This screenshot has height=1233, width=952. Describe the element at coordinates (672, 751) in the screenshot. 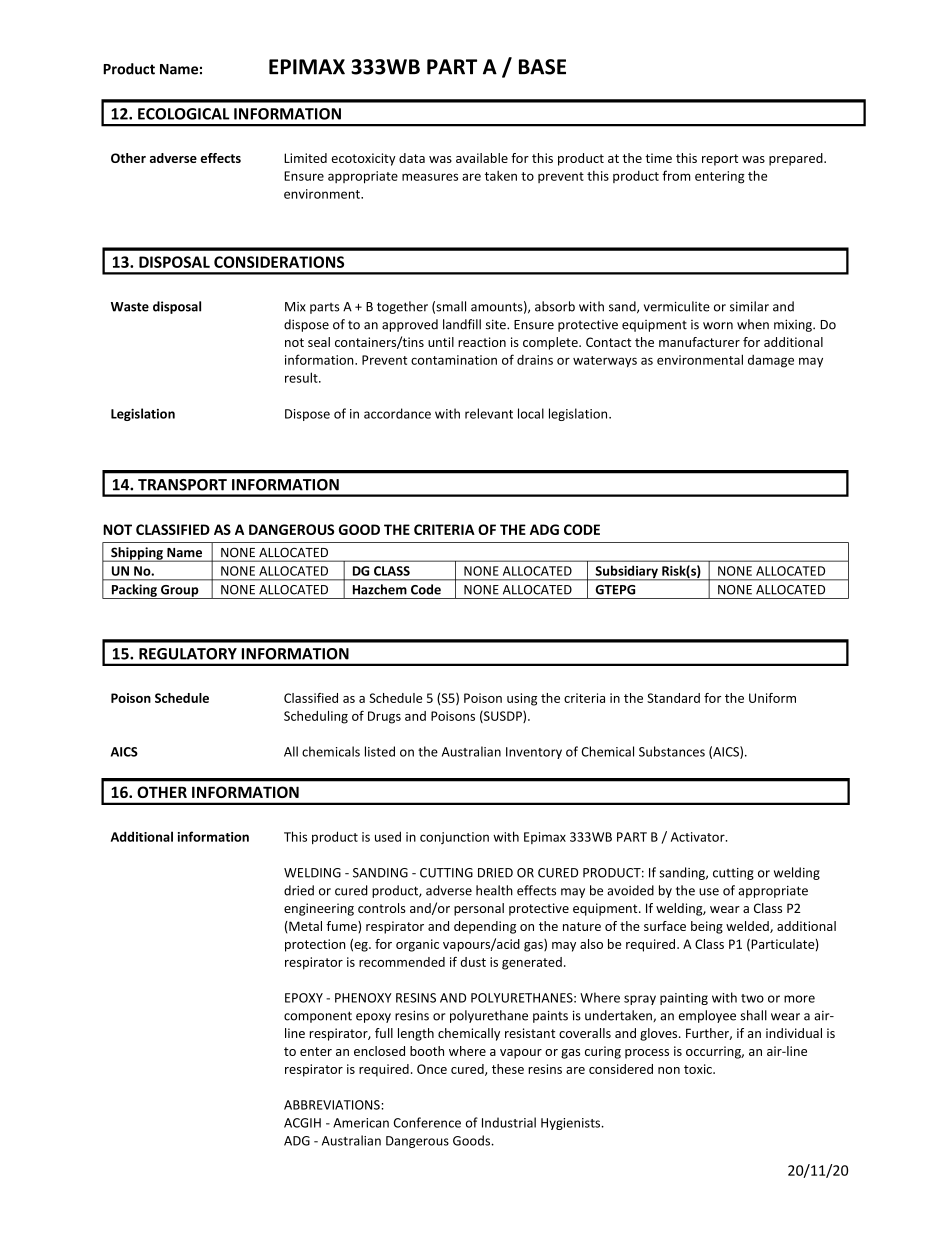

I see `Substances` at that location.
